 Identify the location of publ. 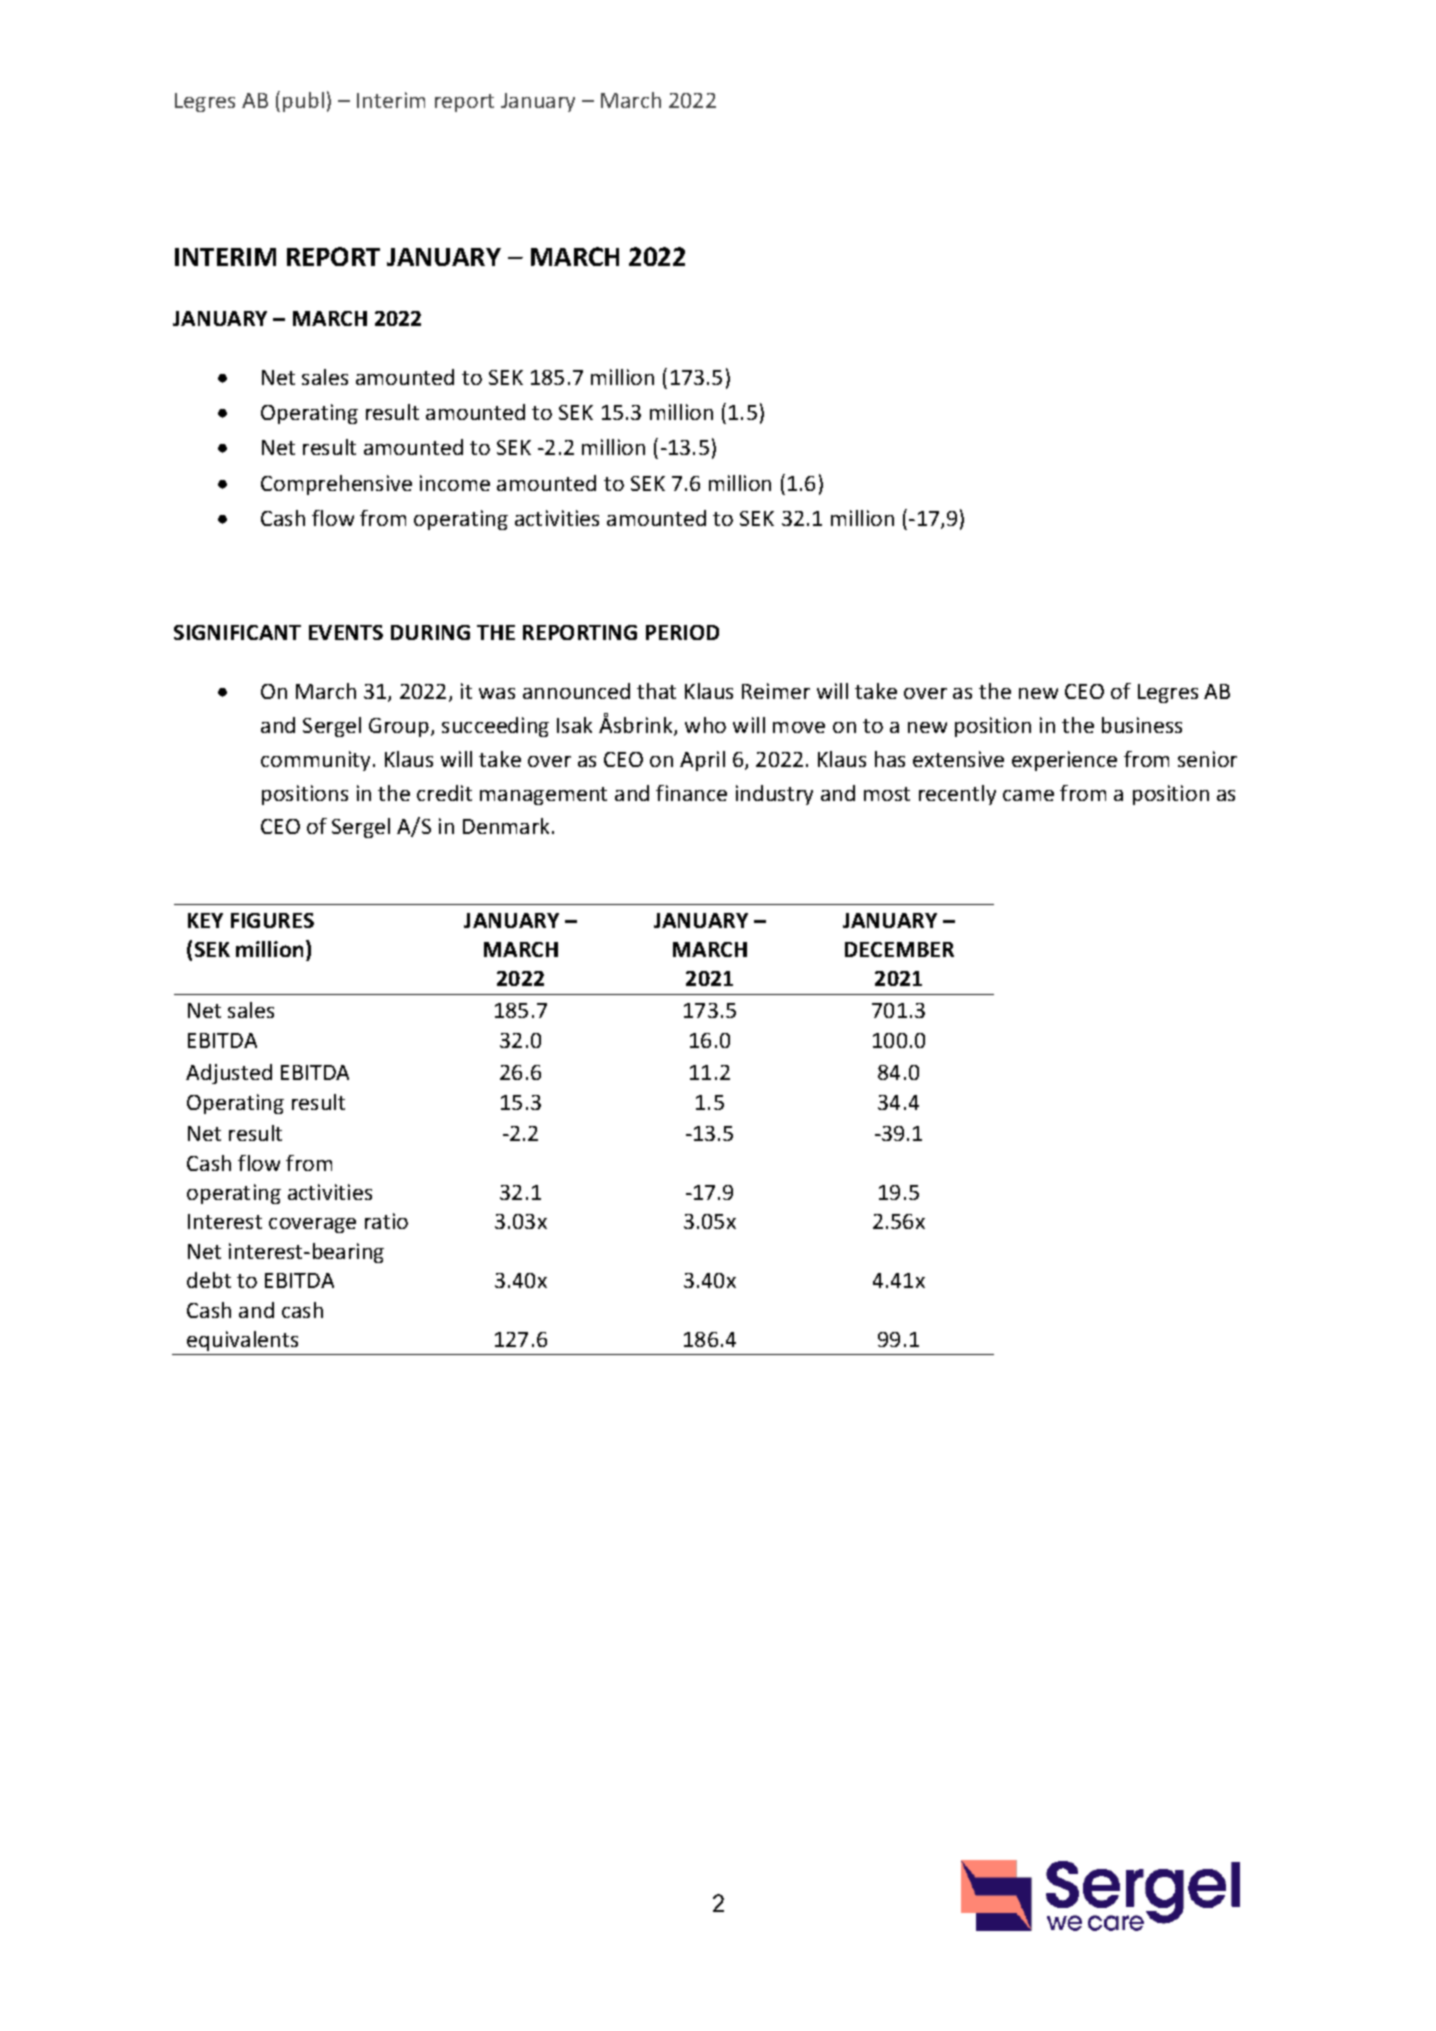
(303, 102).
